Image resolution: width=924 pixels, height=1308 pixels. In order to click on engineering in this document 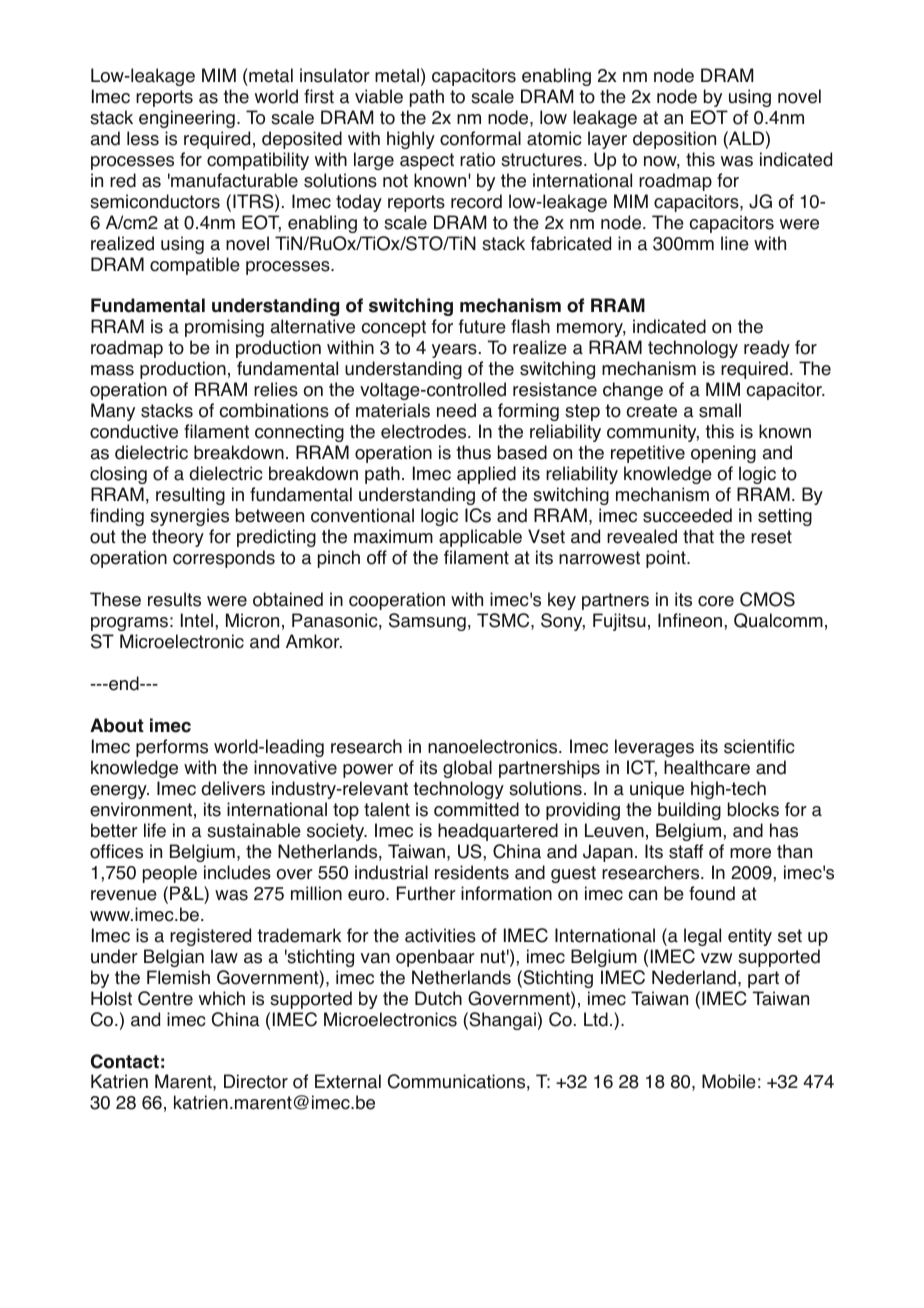, I will do `click(187, 119)`.
